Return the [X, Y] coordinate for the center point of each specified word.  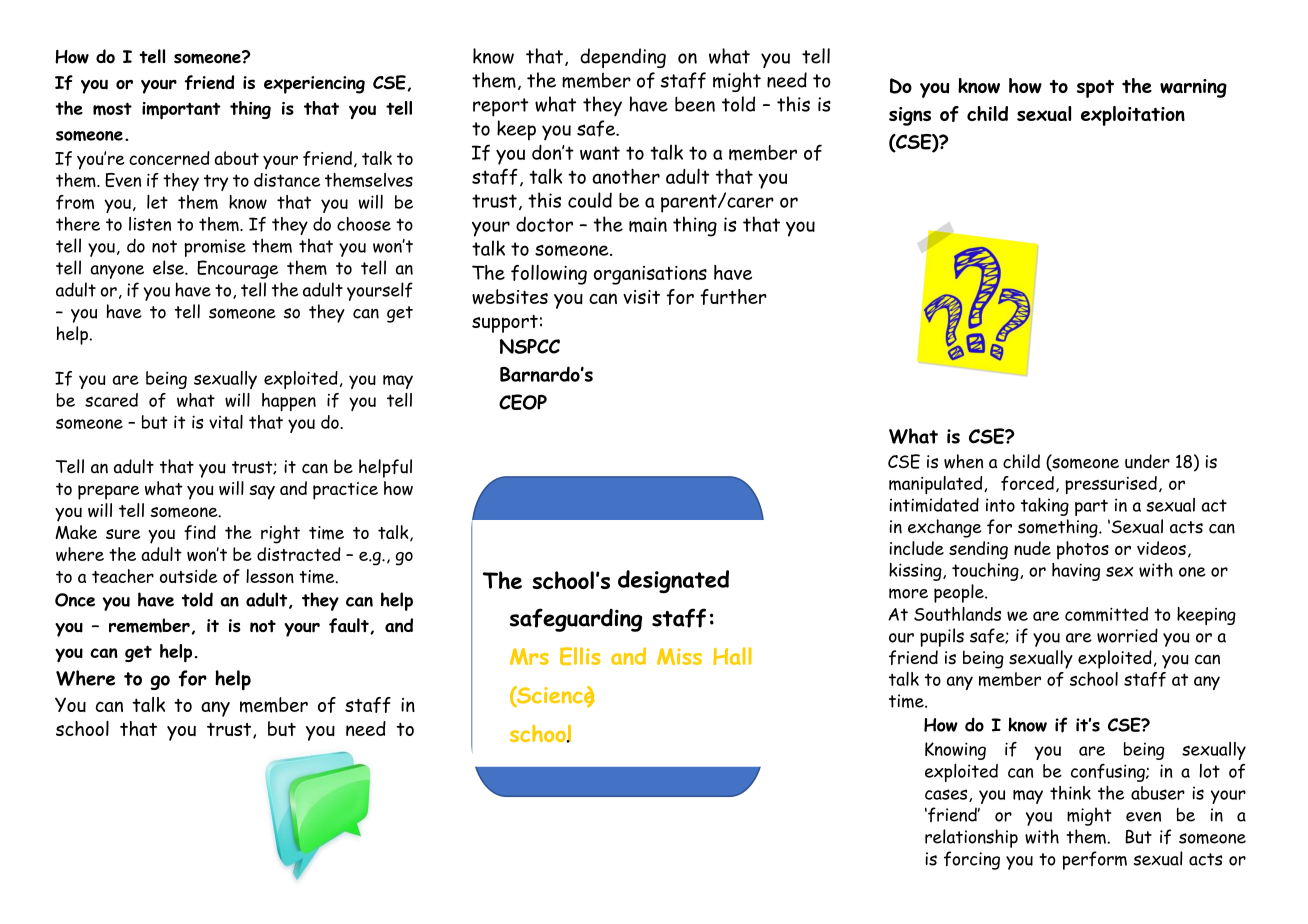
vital [226, 422]
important [181, 111]
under [1147, 461]
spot [1095, 89]
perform [1095, 860]
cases [947, 795]
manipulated [937, 485]
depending [623, 58]
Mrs [529, 656]
